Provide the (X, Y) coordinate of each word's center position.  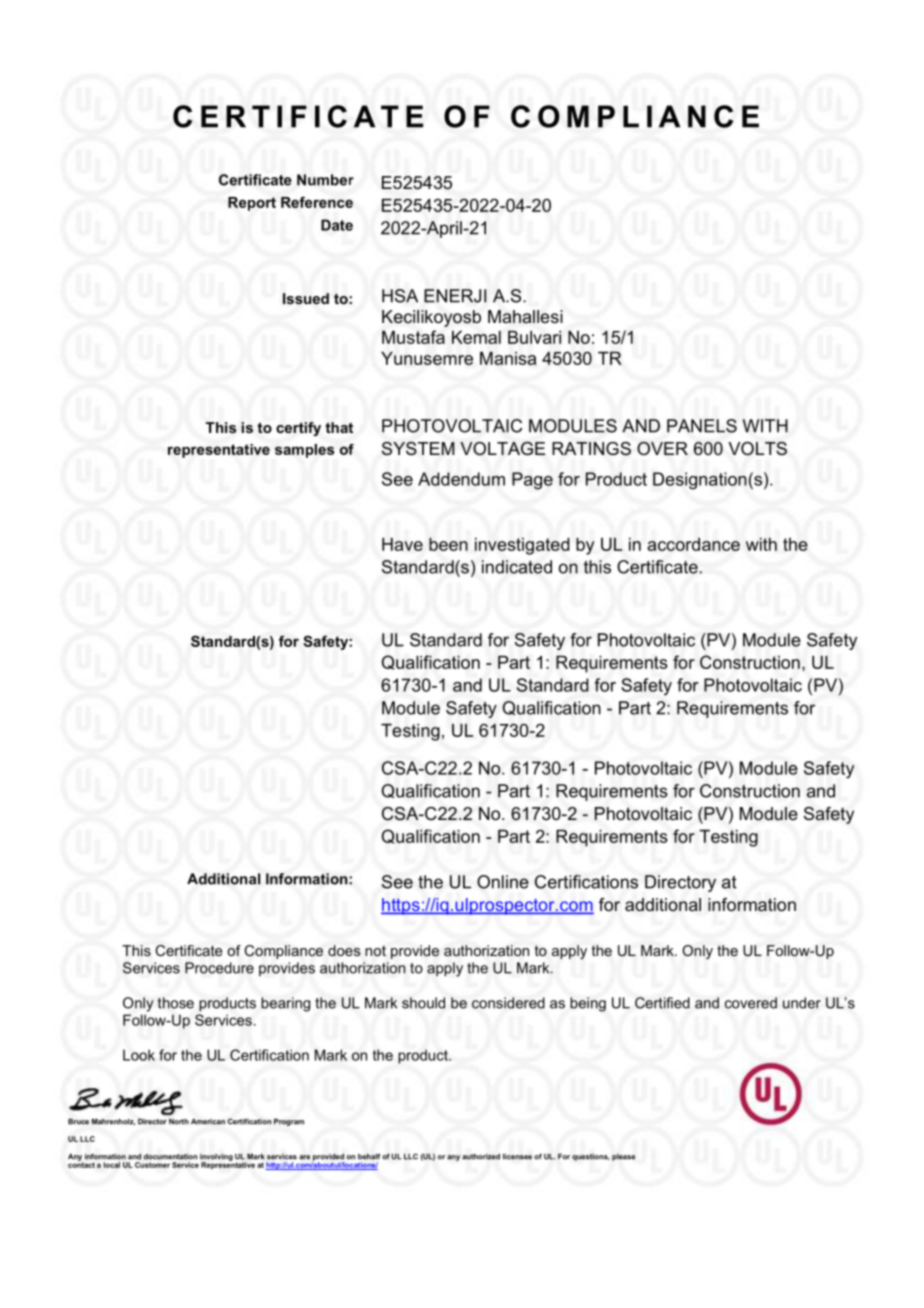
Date (337, 225)
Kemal (476, 337)
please (623, 1157)
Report (252, 204)
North (179, 1122)
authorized (481, 1156)
